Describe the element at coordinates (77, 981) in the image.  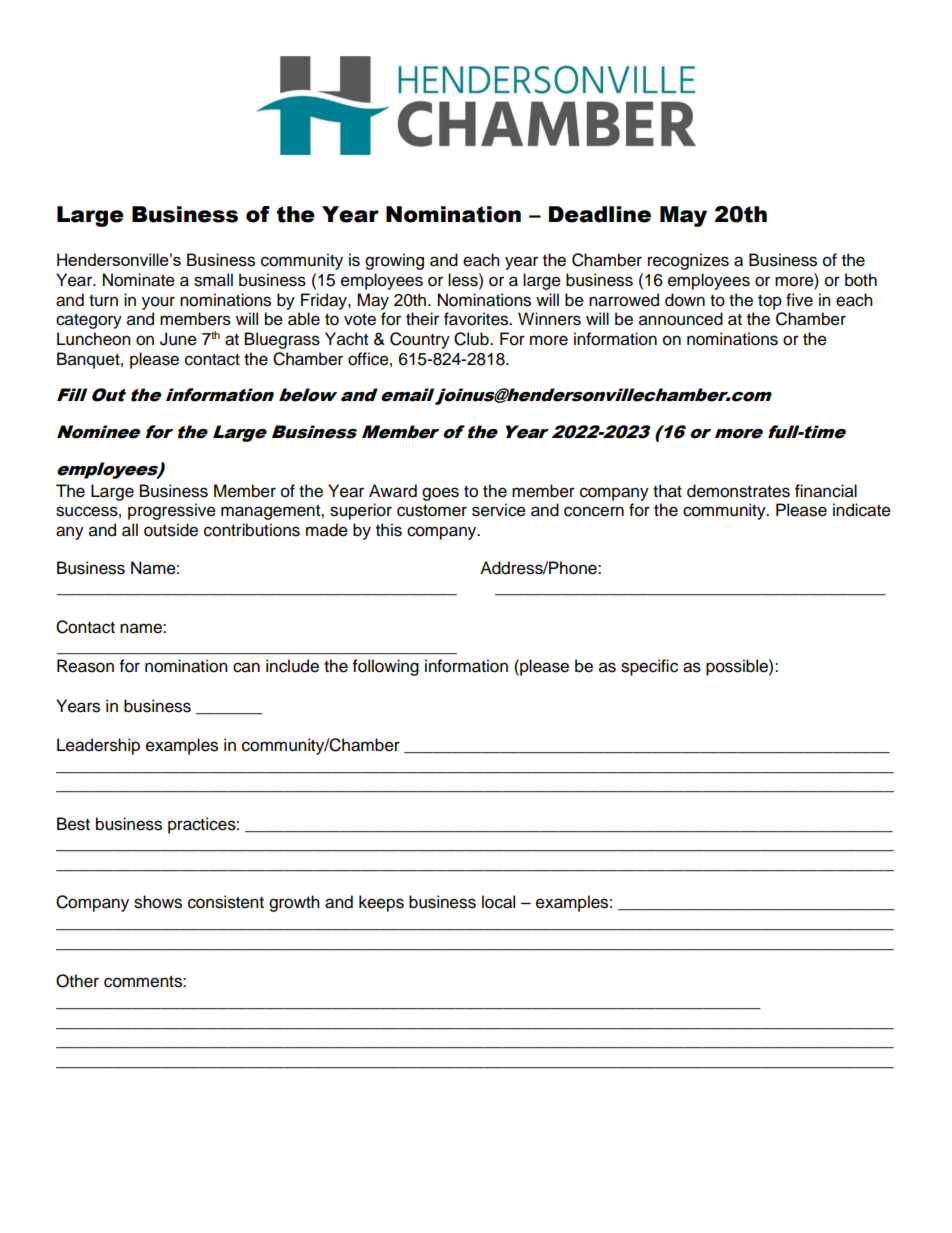
I see `Other` at that location.
